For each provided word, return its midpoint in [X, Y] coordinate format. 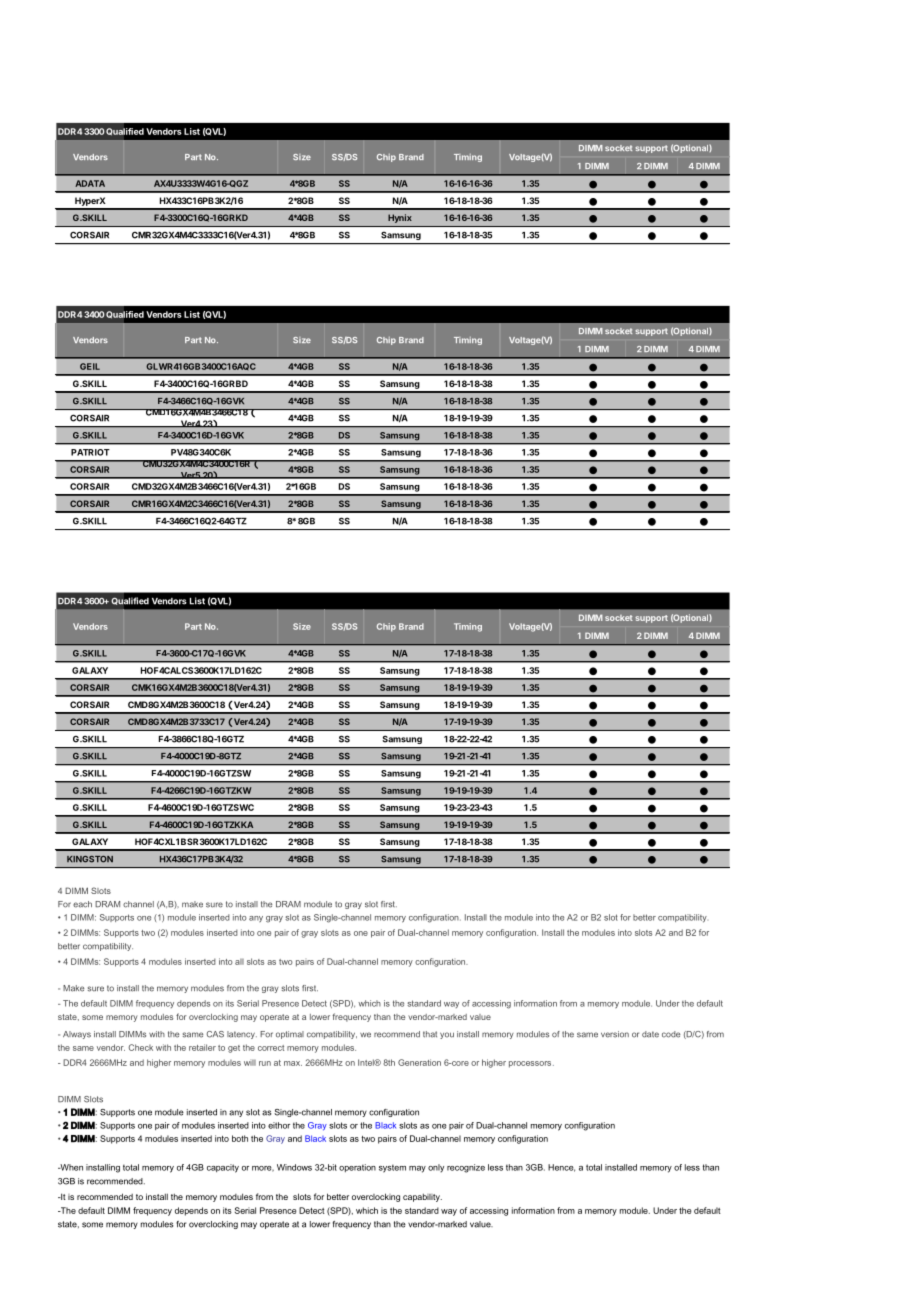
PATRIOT [90, 452]
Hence [561, 1168]
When [70, 1167]
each [82, 904]
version [615, 1034]
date [650, 1034]
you [447, 1035]
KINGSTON [90, 859]
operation [357, 1168]
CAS [215, 1034]
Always [77, 1035]
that [430, 1034]
